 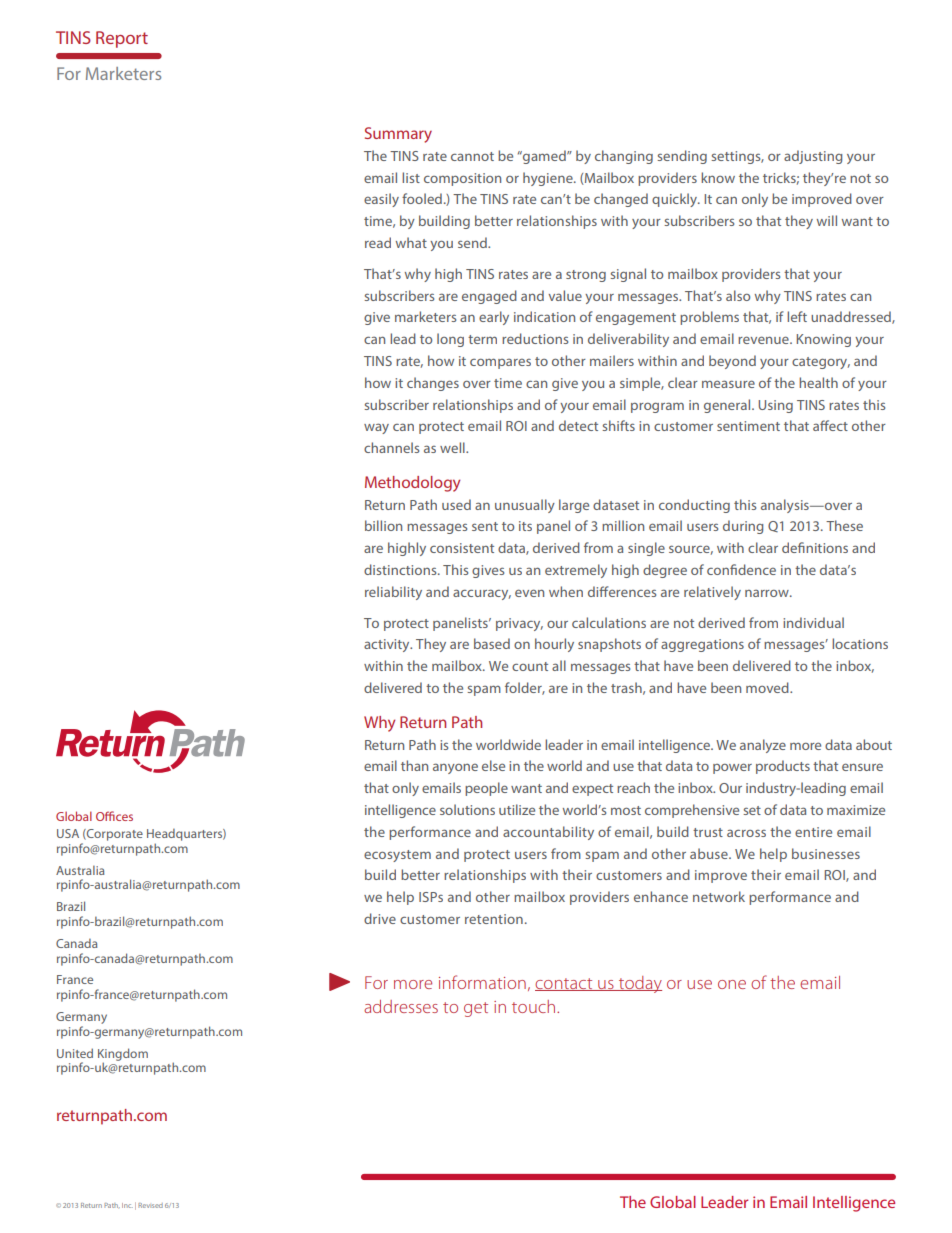 I want to click on Offices, so click(x=114, y=816).
